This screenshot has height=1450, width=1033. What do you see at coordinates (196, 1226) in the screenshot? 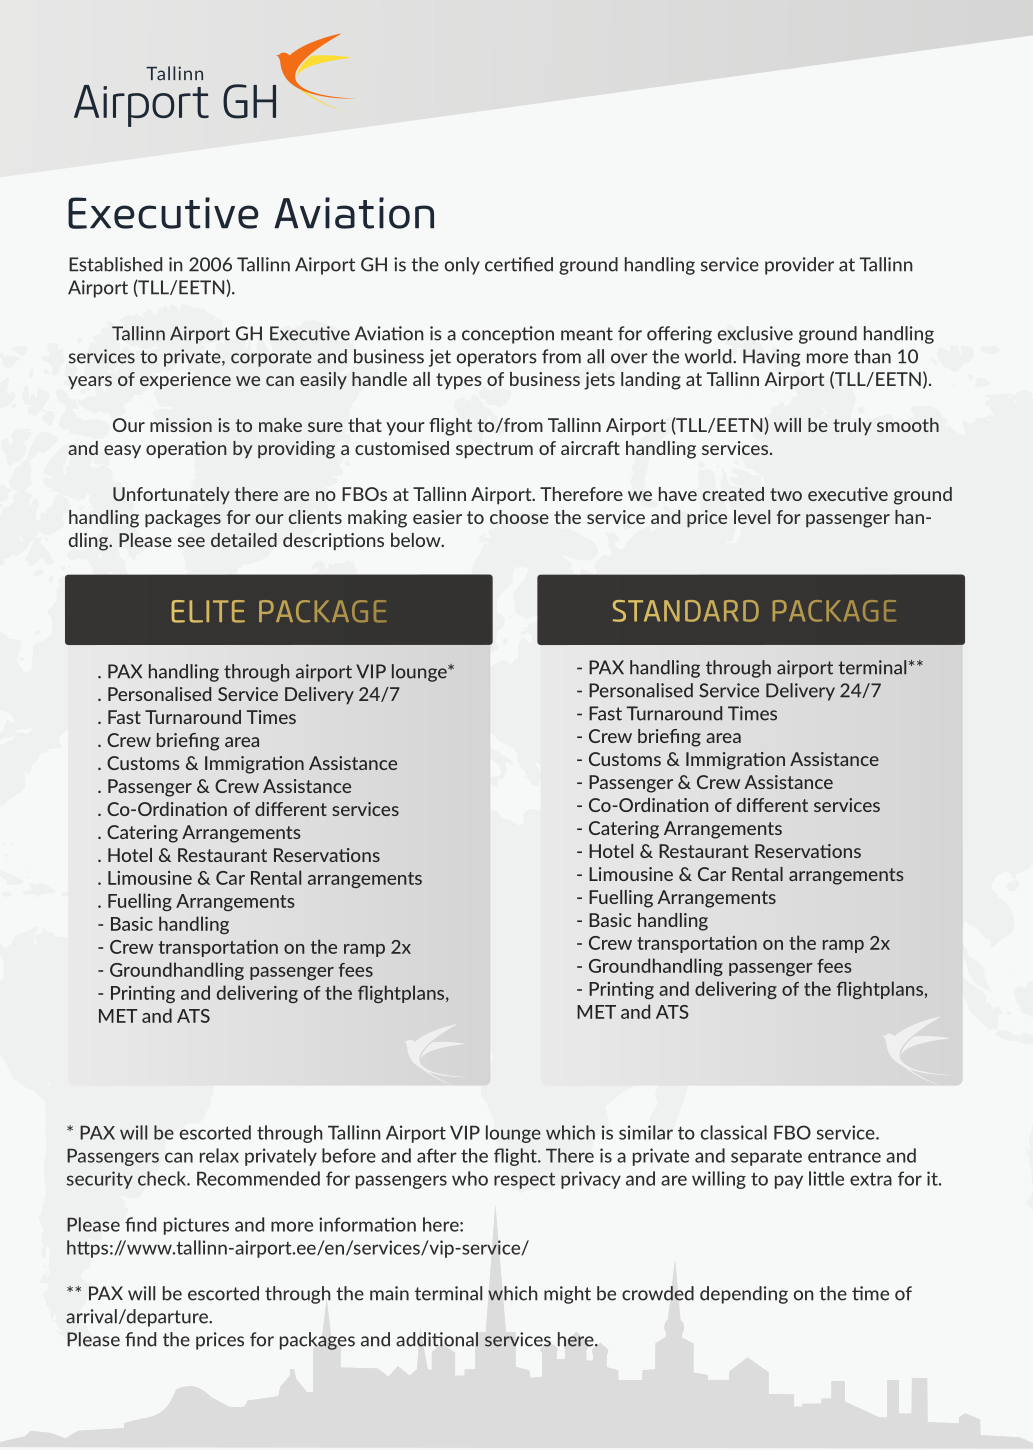
I see `pictures` at bounding box center [196, 1226].
